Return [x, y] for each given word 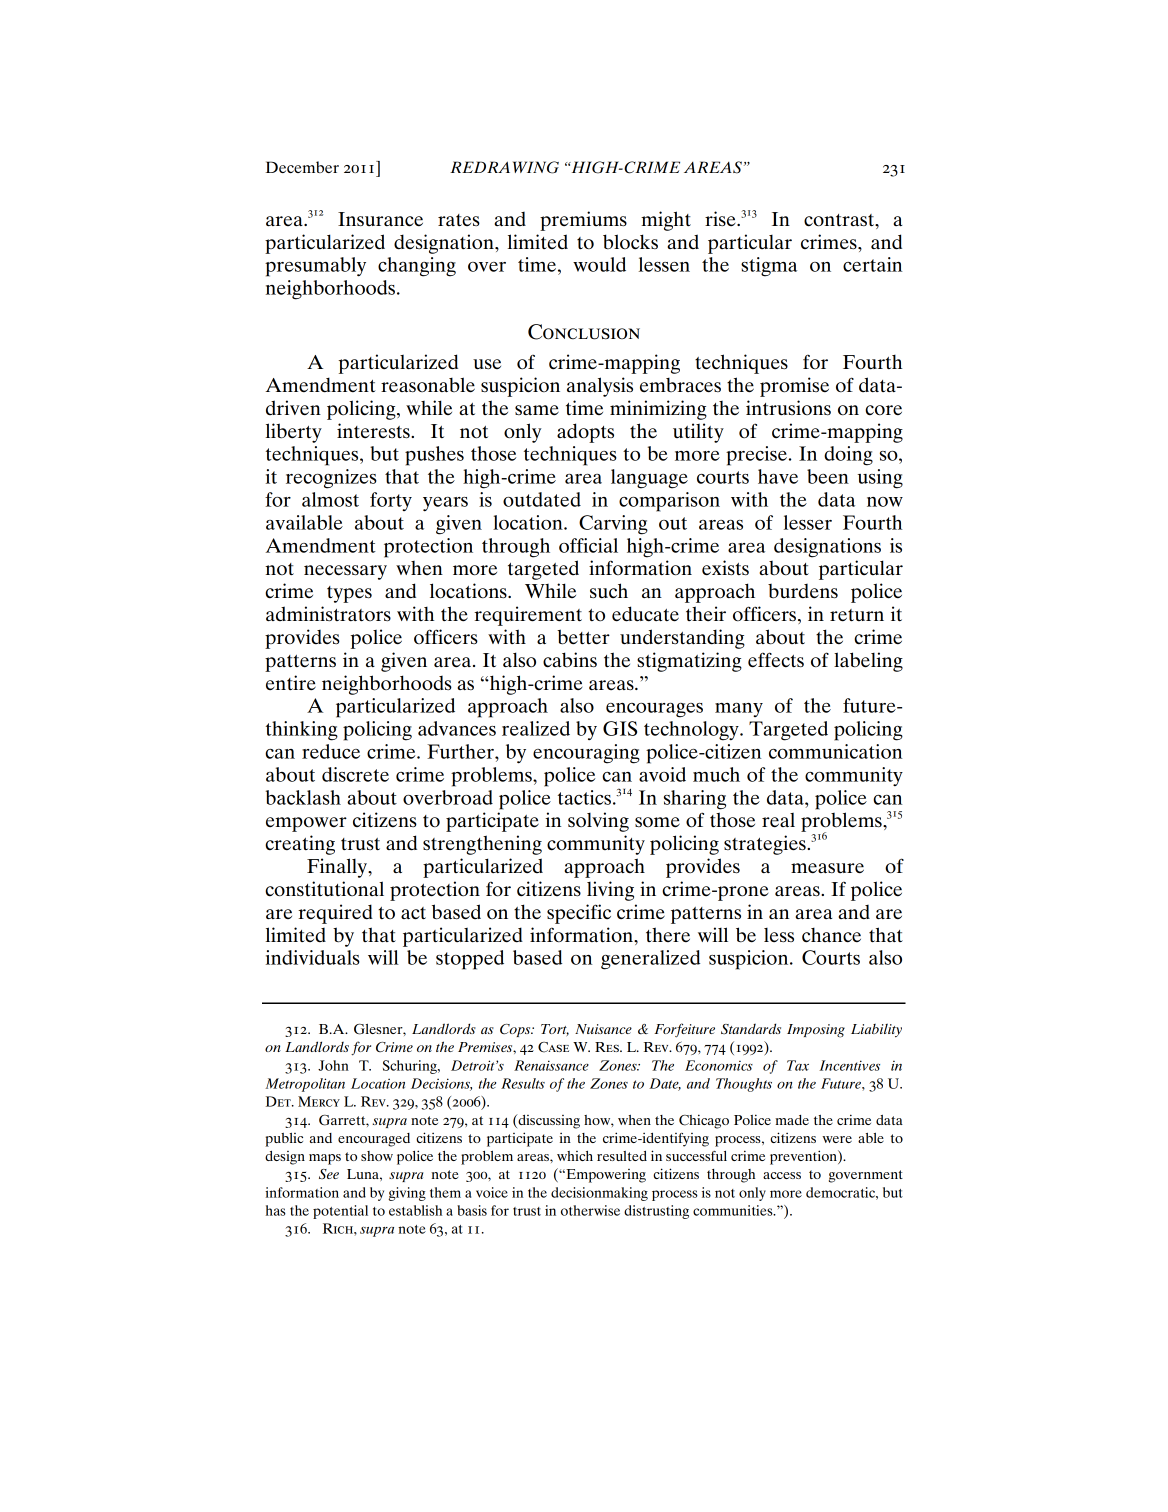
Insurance [380, 219]
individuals [313, 957]
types [349, 594]
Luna [364, 1174]
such [609, 591]
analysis [600, 387]
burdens [803, 591]
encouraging [586, 754]
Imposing [816, 1031]
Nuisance [603, 1029]
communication [835, 751]
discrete [355, 774]
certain [872, 264]
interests [374, 430]
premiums [583, 221]
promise [794, 387]
